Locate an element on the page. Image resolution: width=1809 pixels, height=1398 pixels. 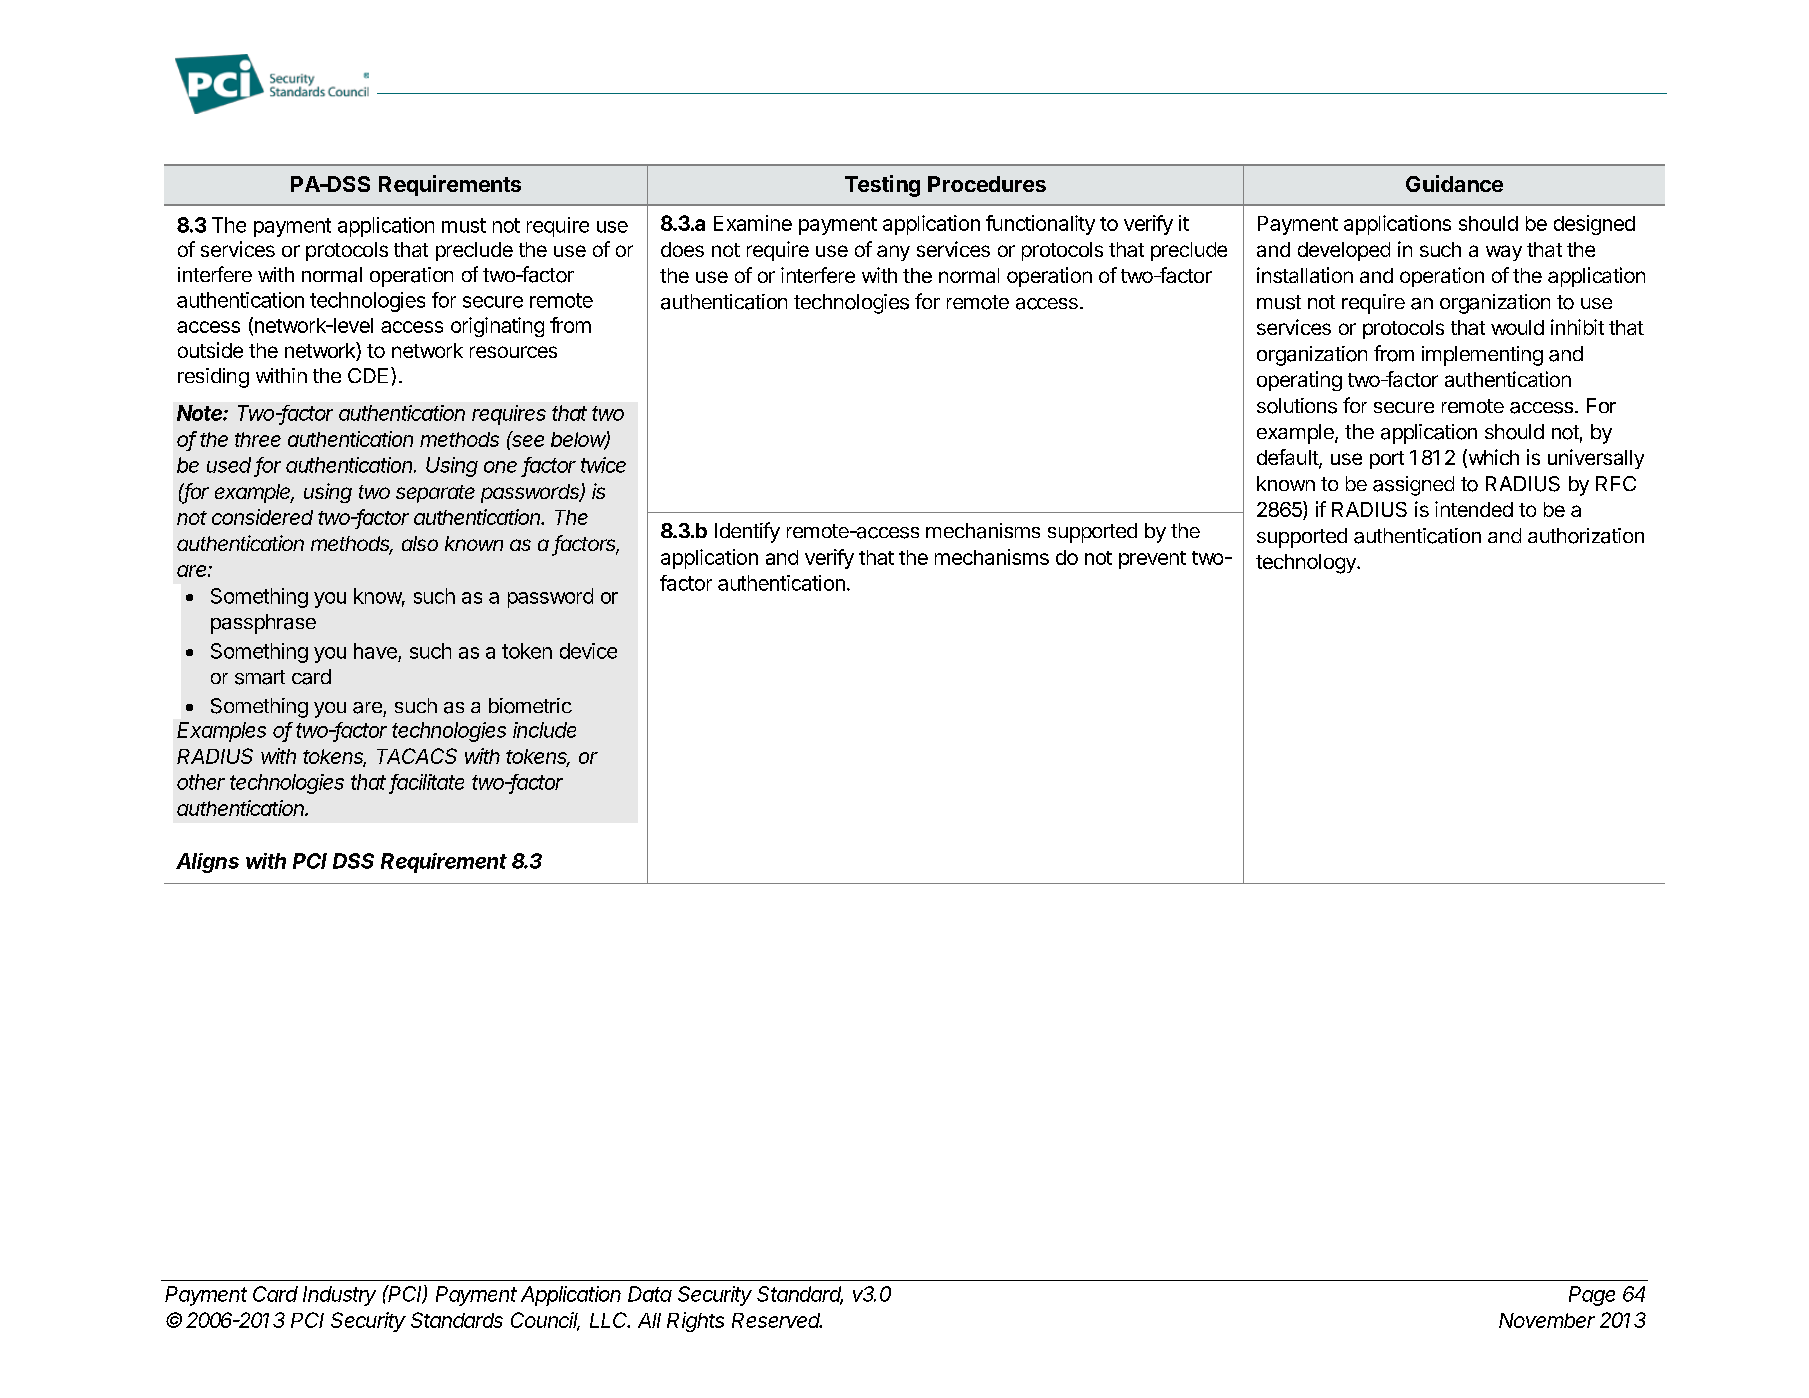
Identify is located at coordinates (747, 532).
